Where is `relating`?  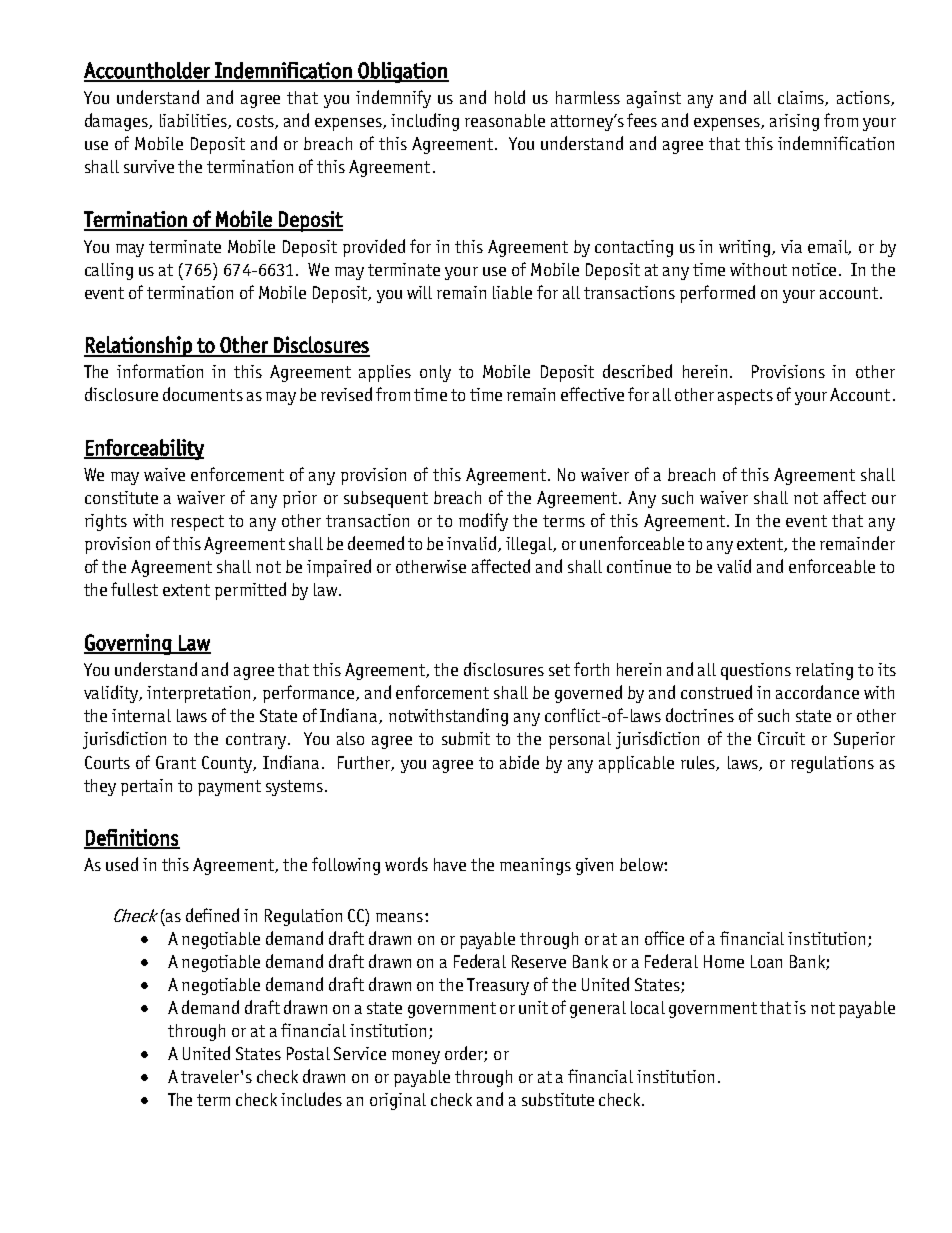 relating is located at coordinates (824, 671).
